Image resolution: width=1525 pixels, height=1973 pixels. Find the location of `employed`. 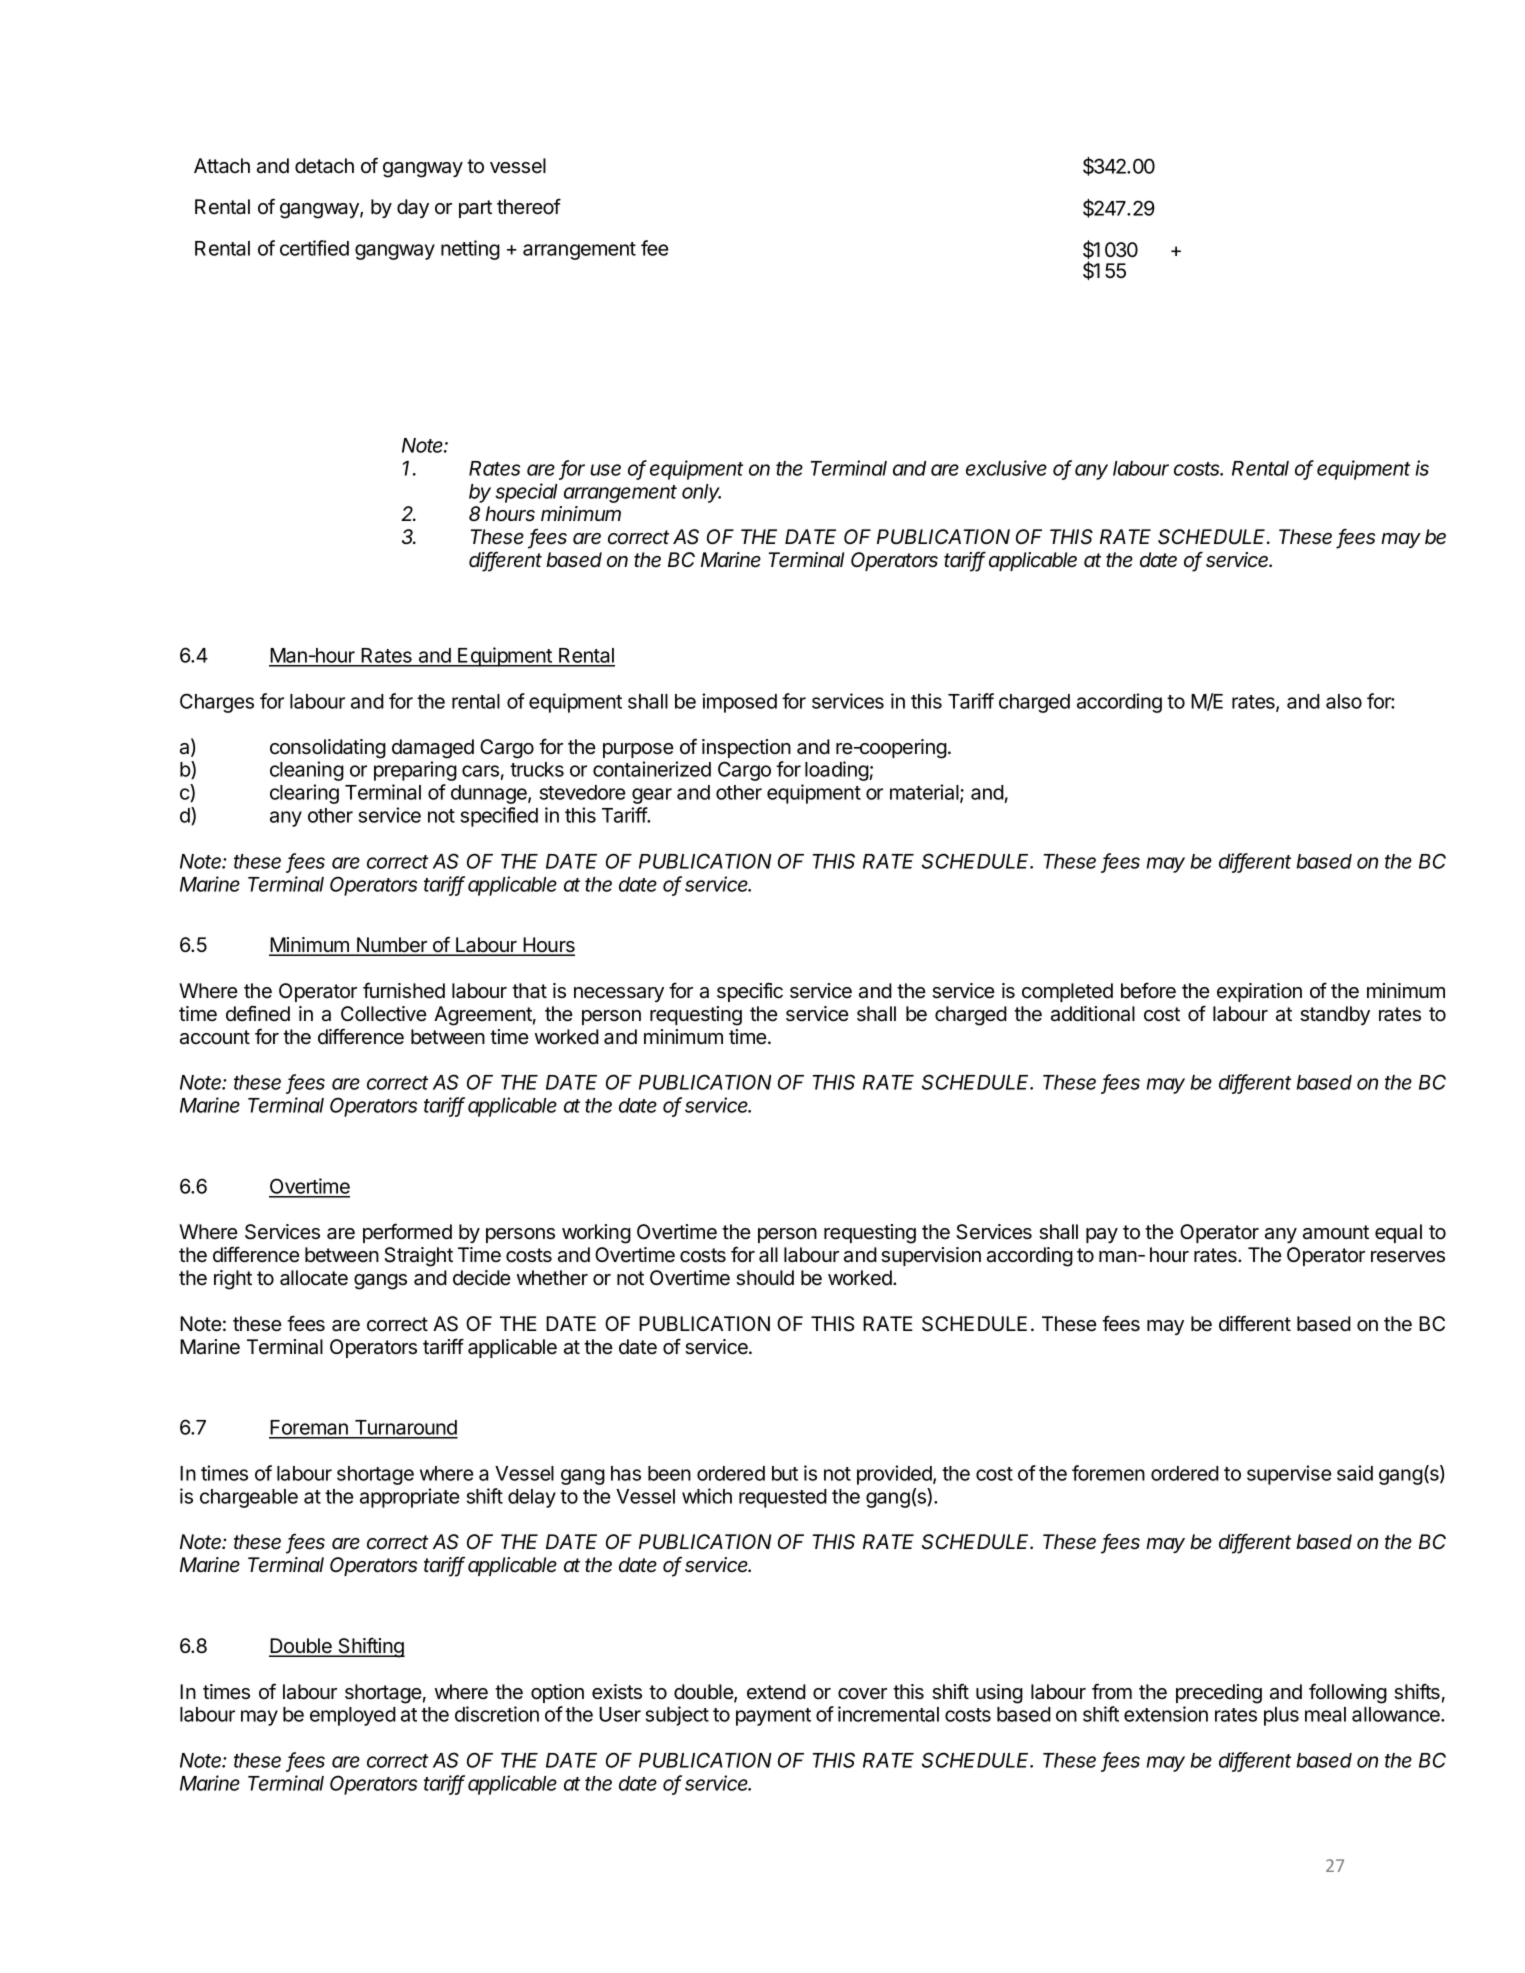

employed is located at coordinates (353, 1716).
